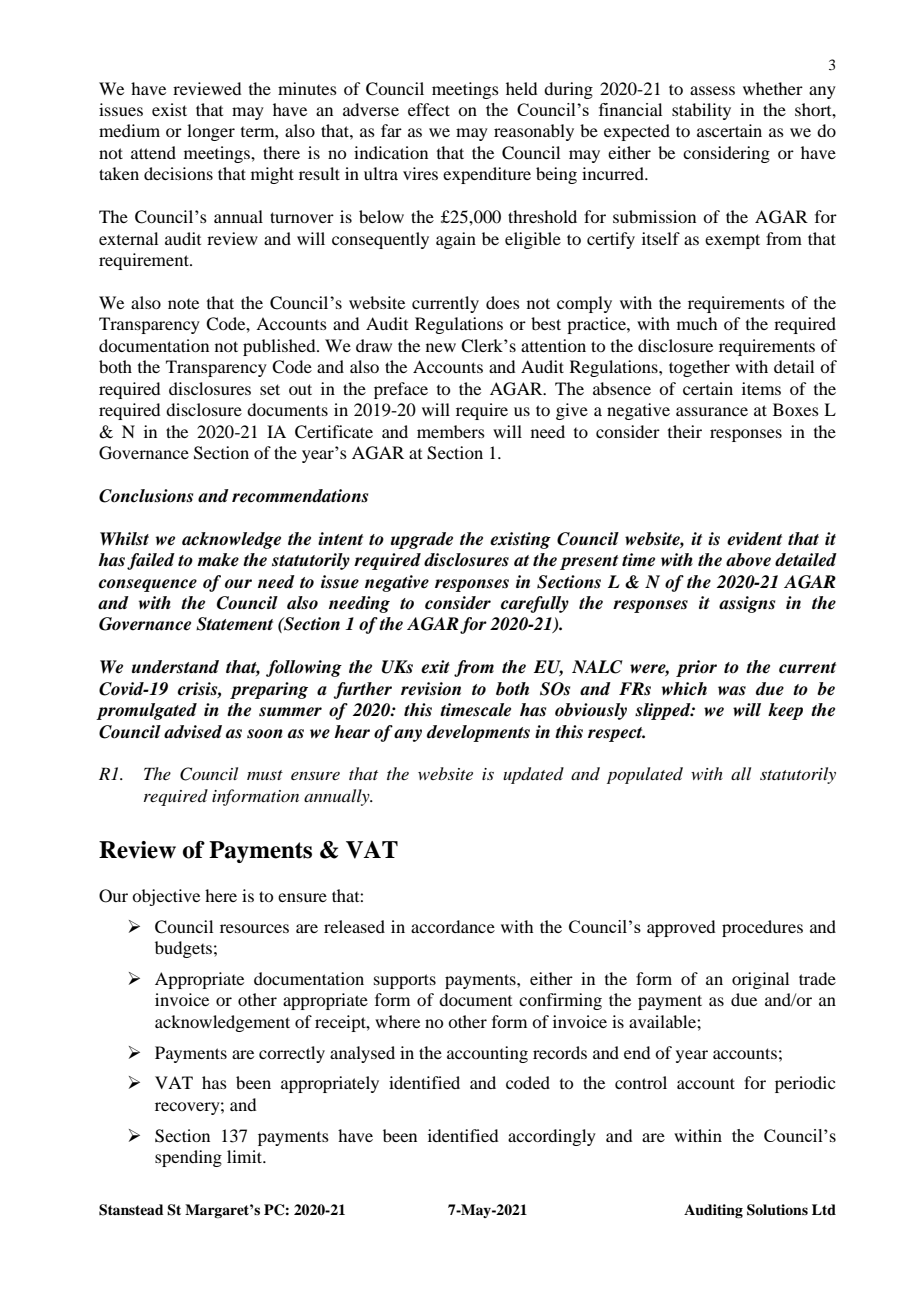 This screenshot has width=924, height=1308. Describe the element at coordinates (193, 732) in the screenshot. I see `advised` at that location.
